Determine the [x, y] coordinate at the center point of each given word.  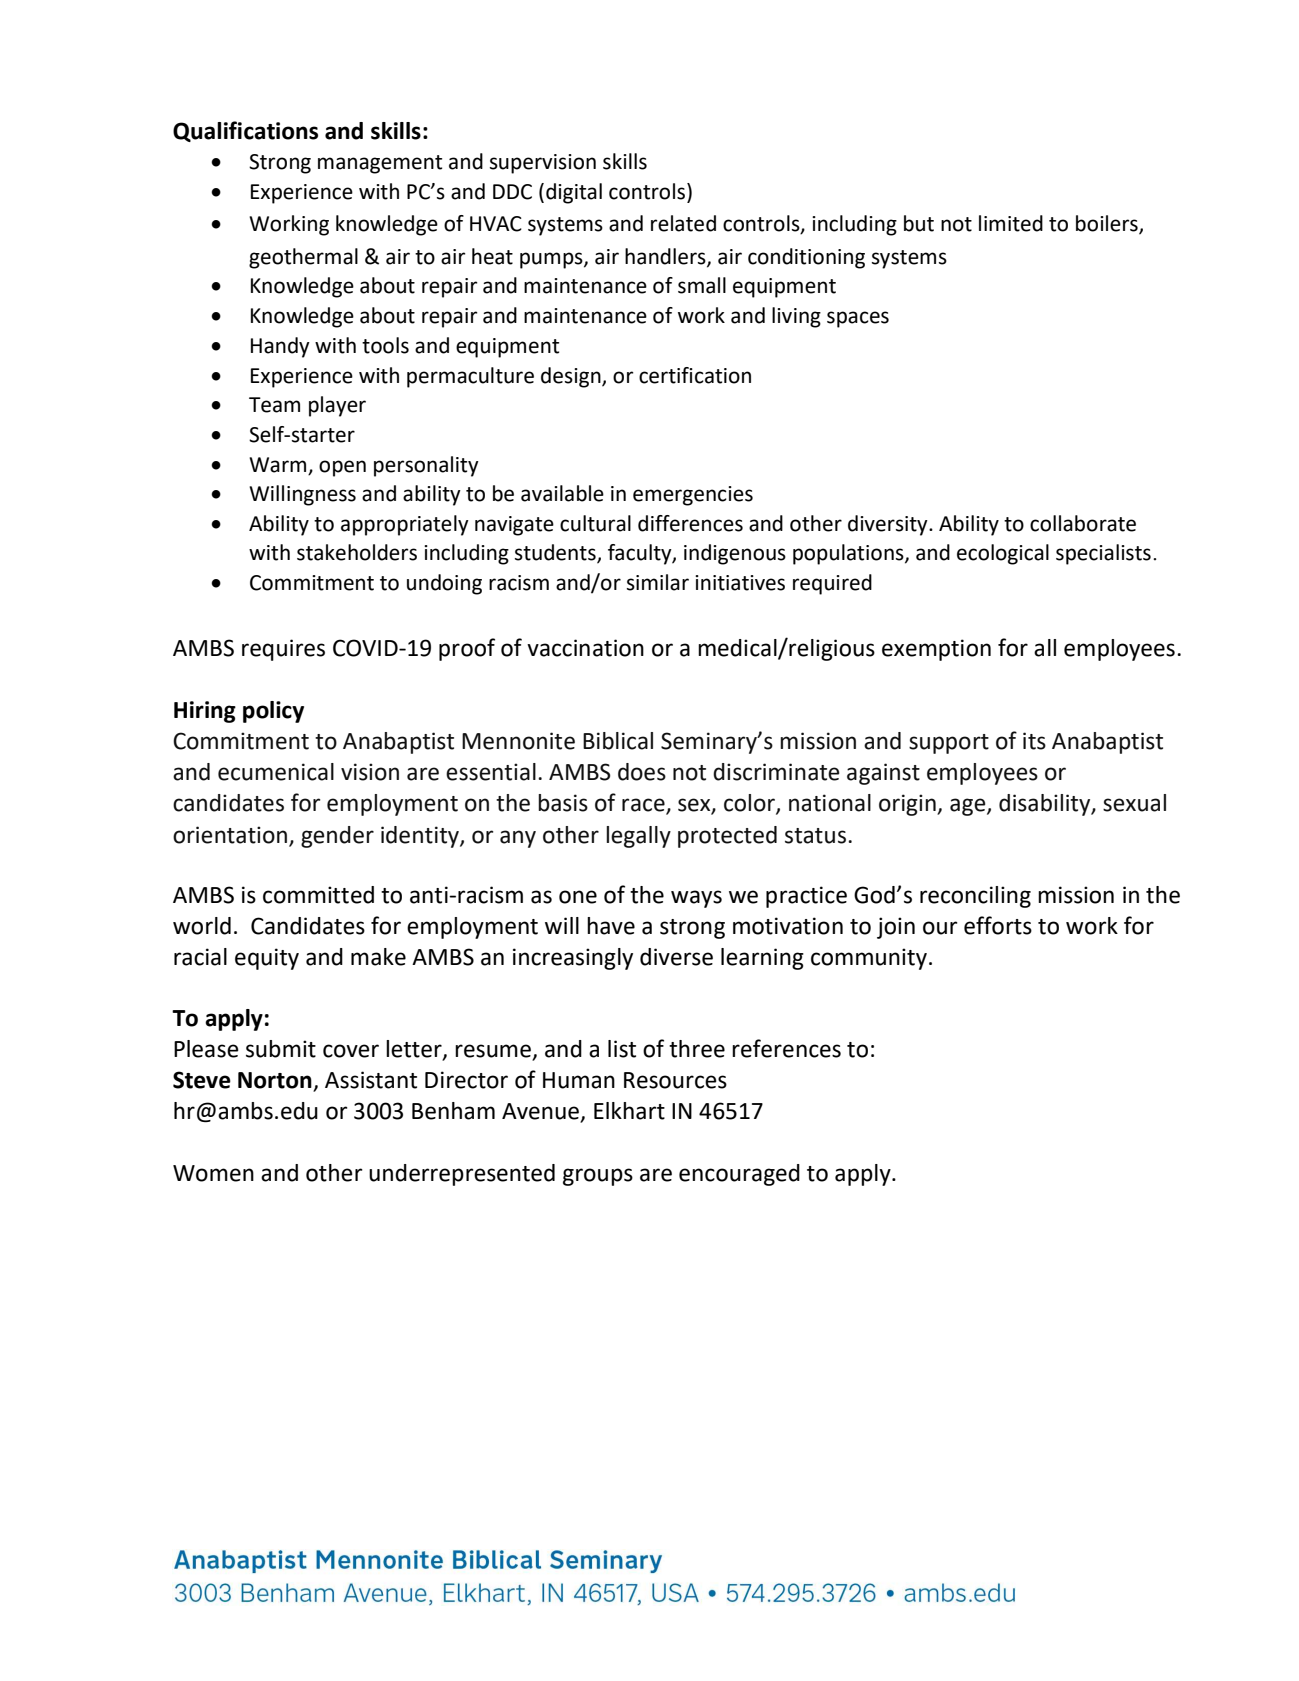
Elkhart [629, 1111]
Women [213, 1173]
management [380, 164]
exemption [936, 650]
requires [283, 650]
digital [574, 193]
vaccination [585, 648]
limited [1011, 223]
